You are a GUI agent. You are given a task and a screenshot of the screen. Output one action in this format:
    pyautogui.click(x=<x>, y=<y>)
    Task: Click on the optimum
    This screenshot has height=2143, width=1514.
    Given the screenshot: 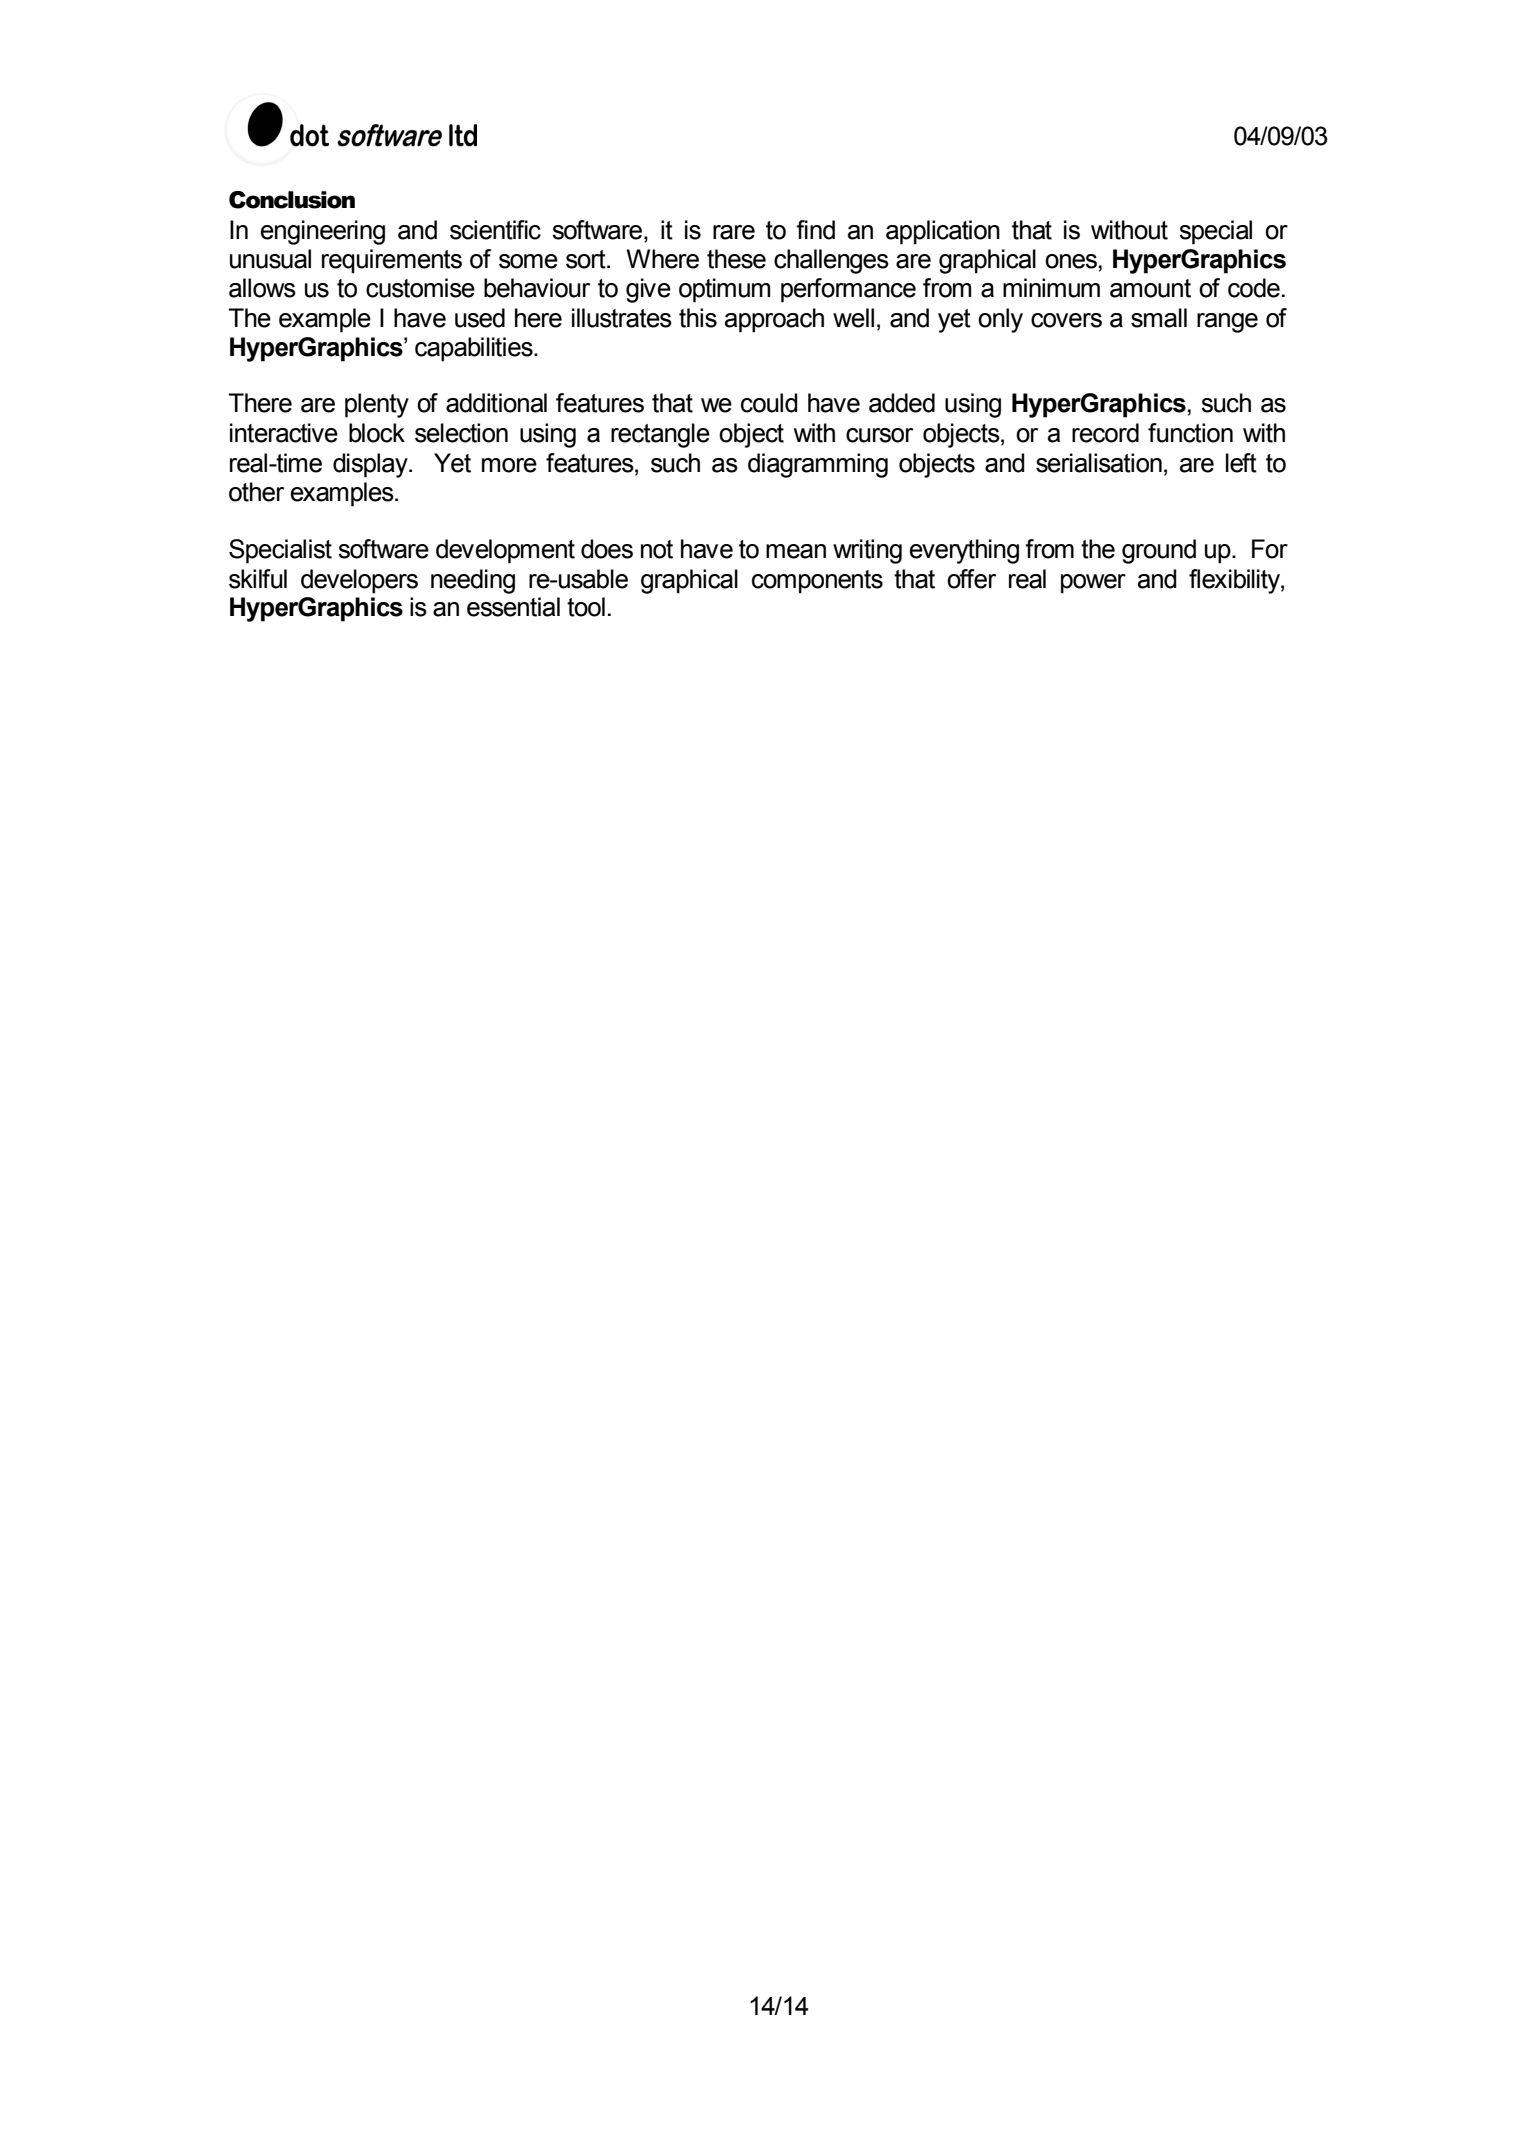 What is the action you would take?
    pyautogui.click(x=724, y=290)
